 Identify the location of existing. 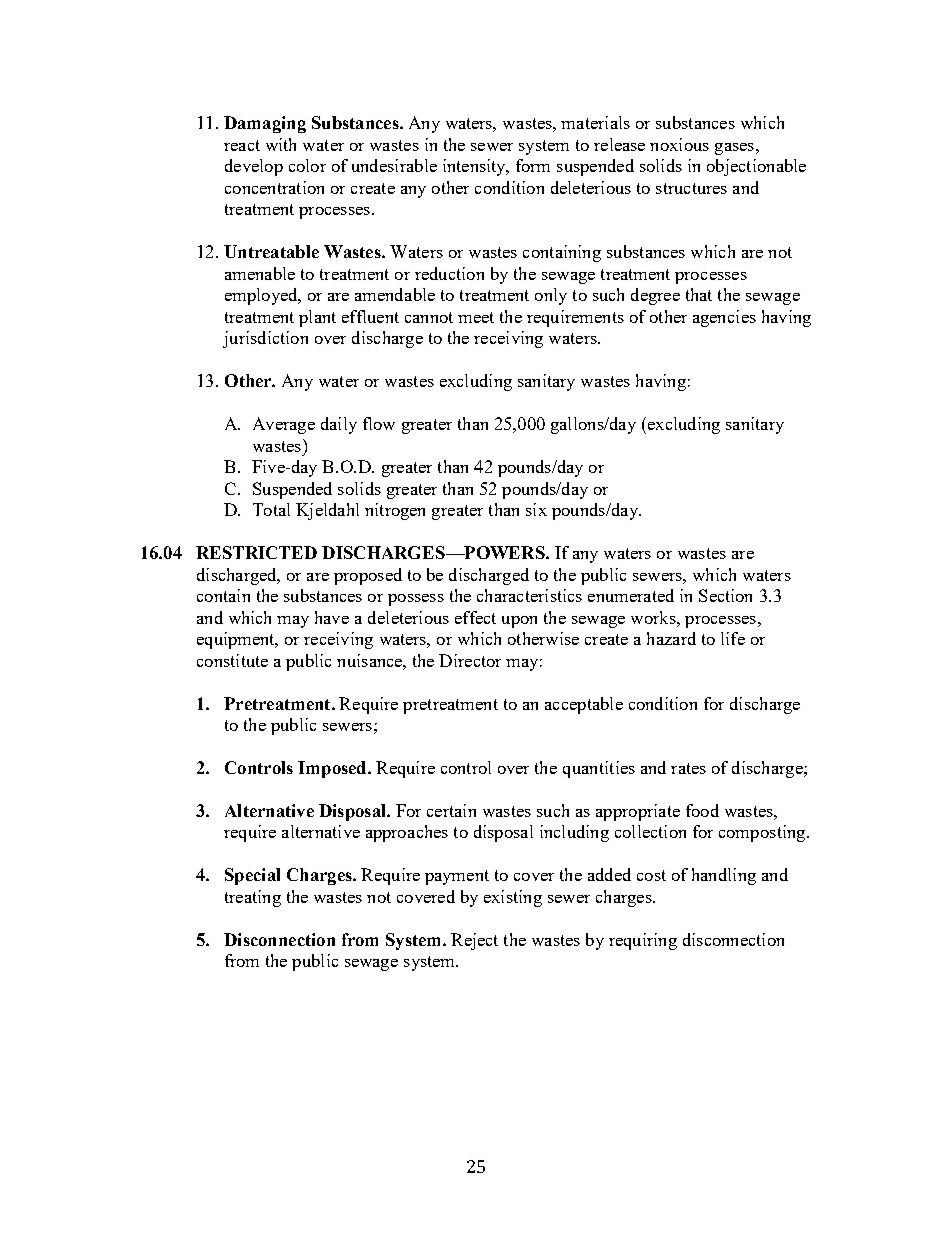
(513, 898).
